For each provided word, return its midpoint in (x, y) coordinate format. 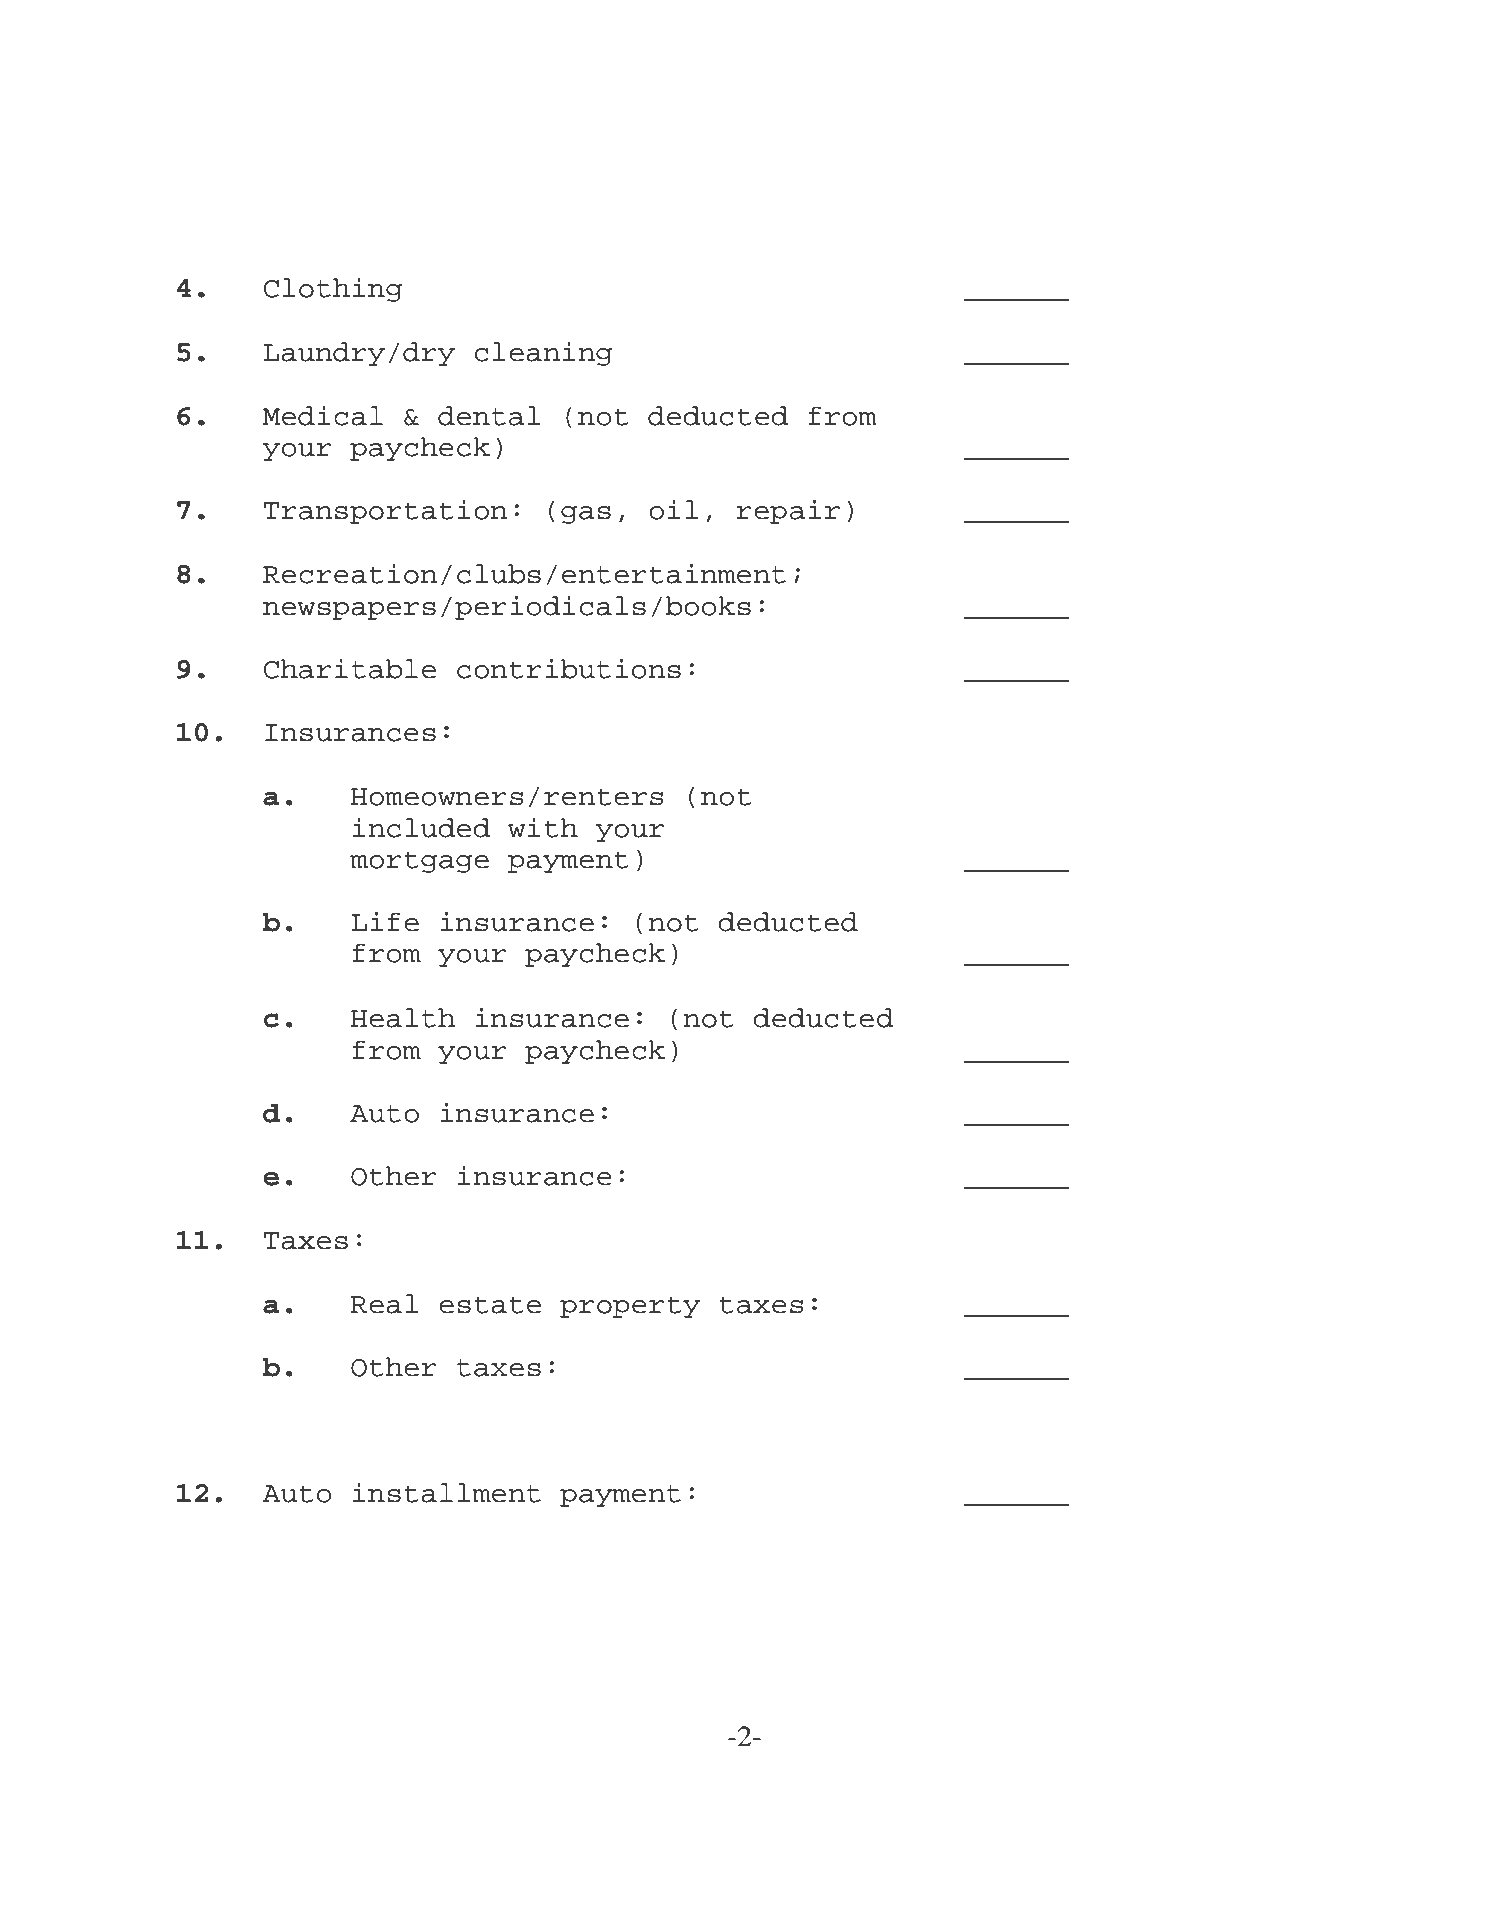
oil (673, 509)
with (543, 827)
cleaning (543, 353)
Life (385, 921)
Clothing (333, 289)
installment (447, 1492)
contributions (569, 668)
